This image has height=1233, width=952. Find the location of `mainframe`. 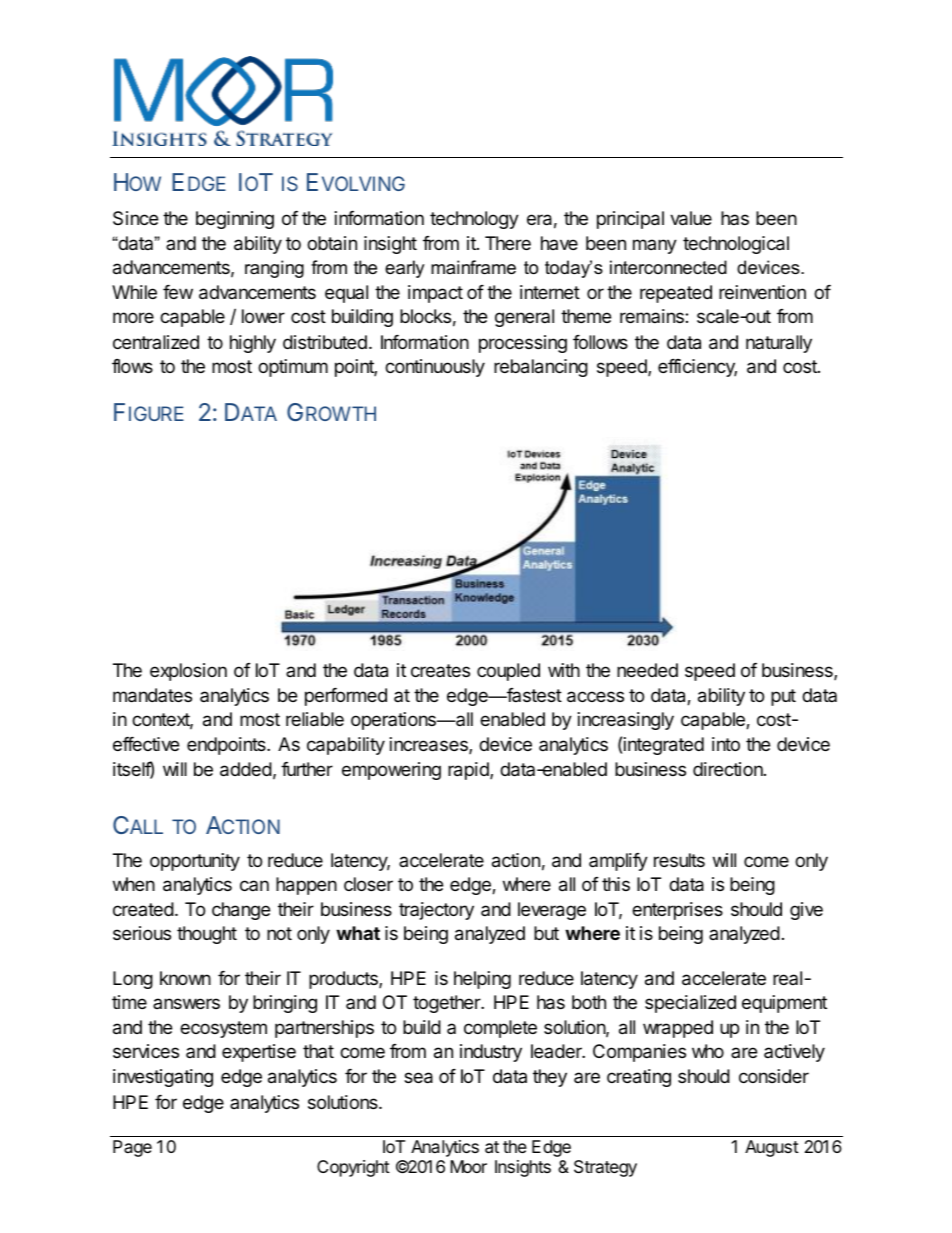

mainframe is located at coordinates (473, 267).
